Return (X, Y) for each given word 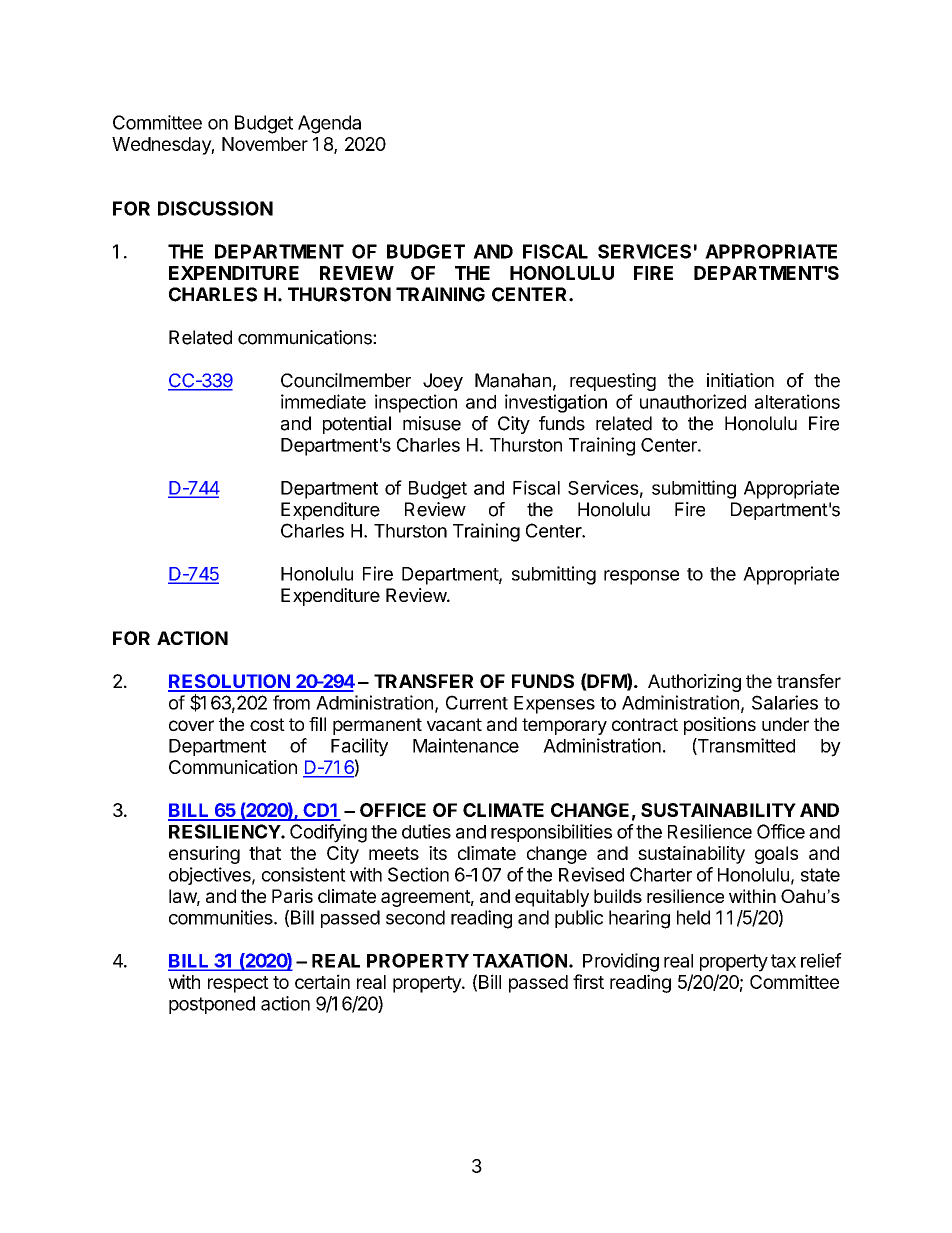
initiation (740, 380)
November (265, 144)
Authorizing (694, 683)
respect (238, 984)
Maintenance (466, 745)
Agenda (329, 124)
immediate (323, 401)
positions (720, 726)
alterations (797, 401)
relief (821, 960)
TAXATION (520, 960)
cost (267, 724)
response (641, 577)
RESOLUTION (230, 682)
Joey (443, 382)
